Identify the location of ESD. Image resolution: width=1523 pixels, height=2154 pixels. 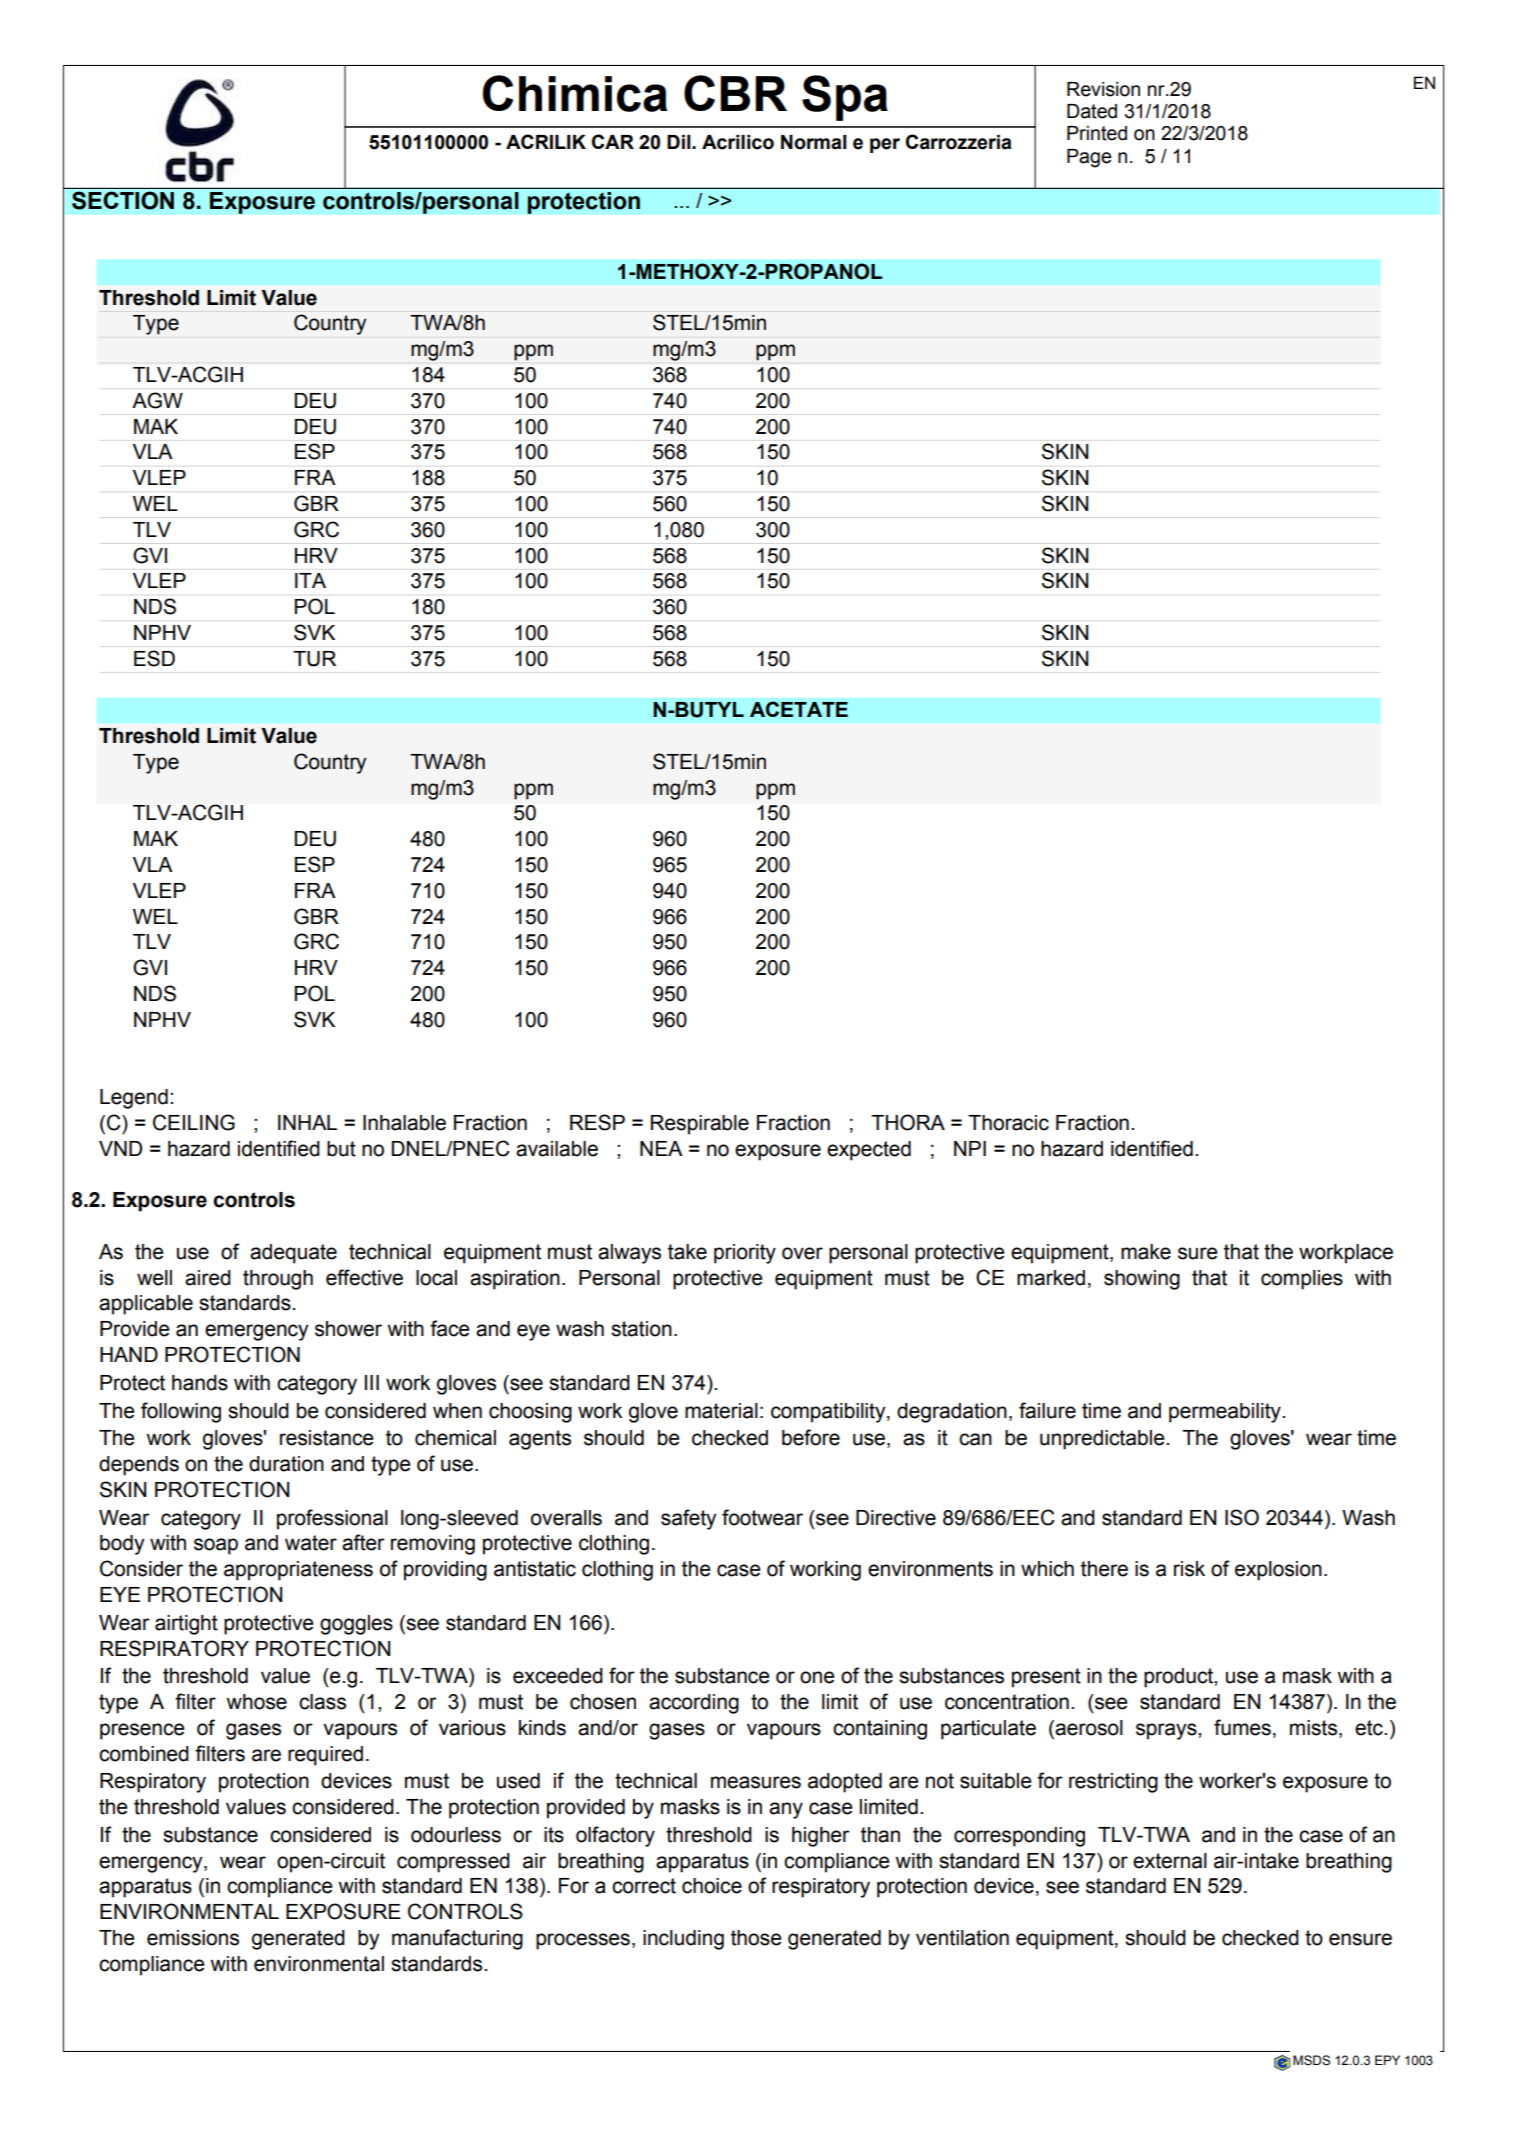
(154, 658).
